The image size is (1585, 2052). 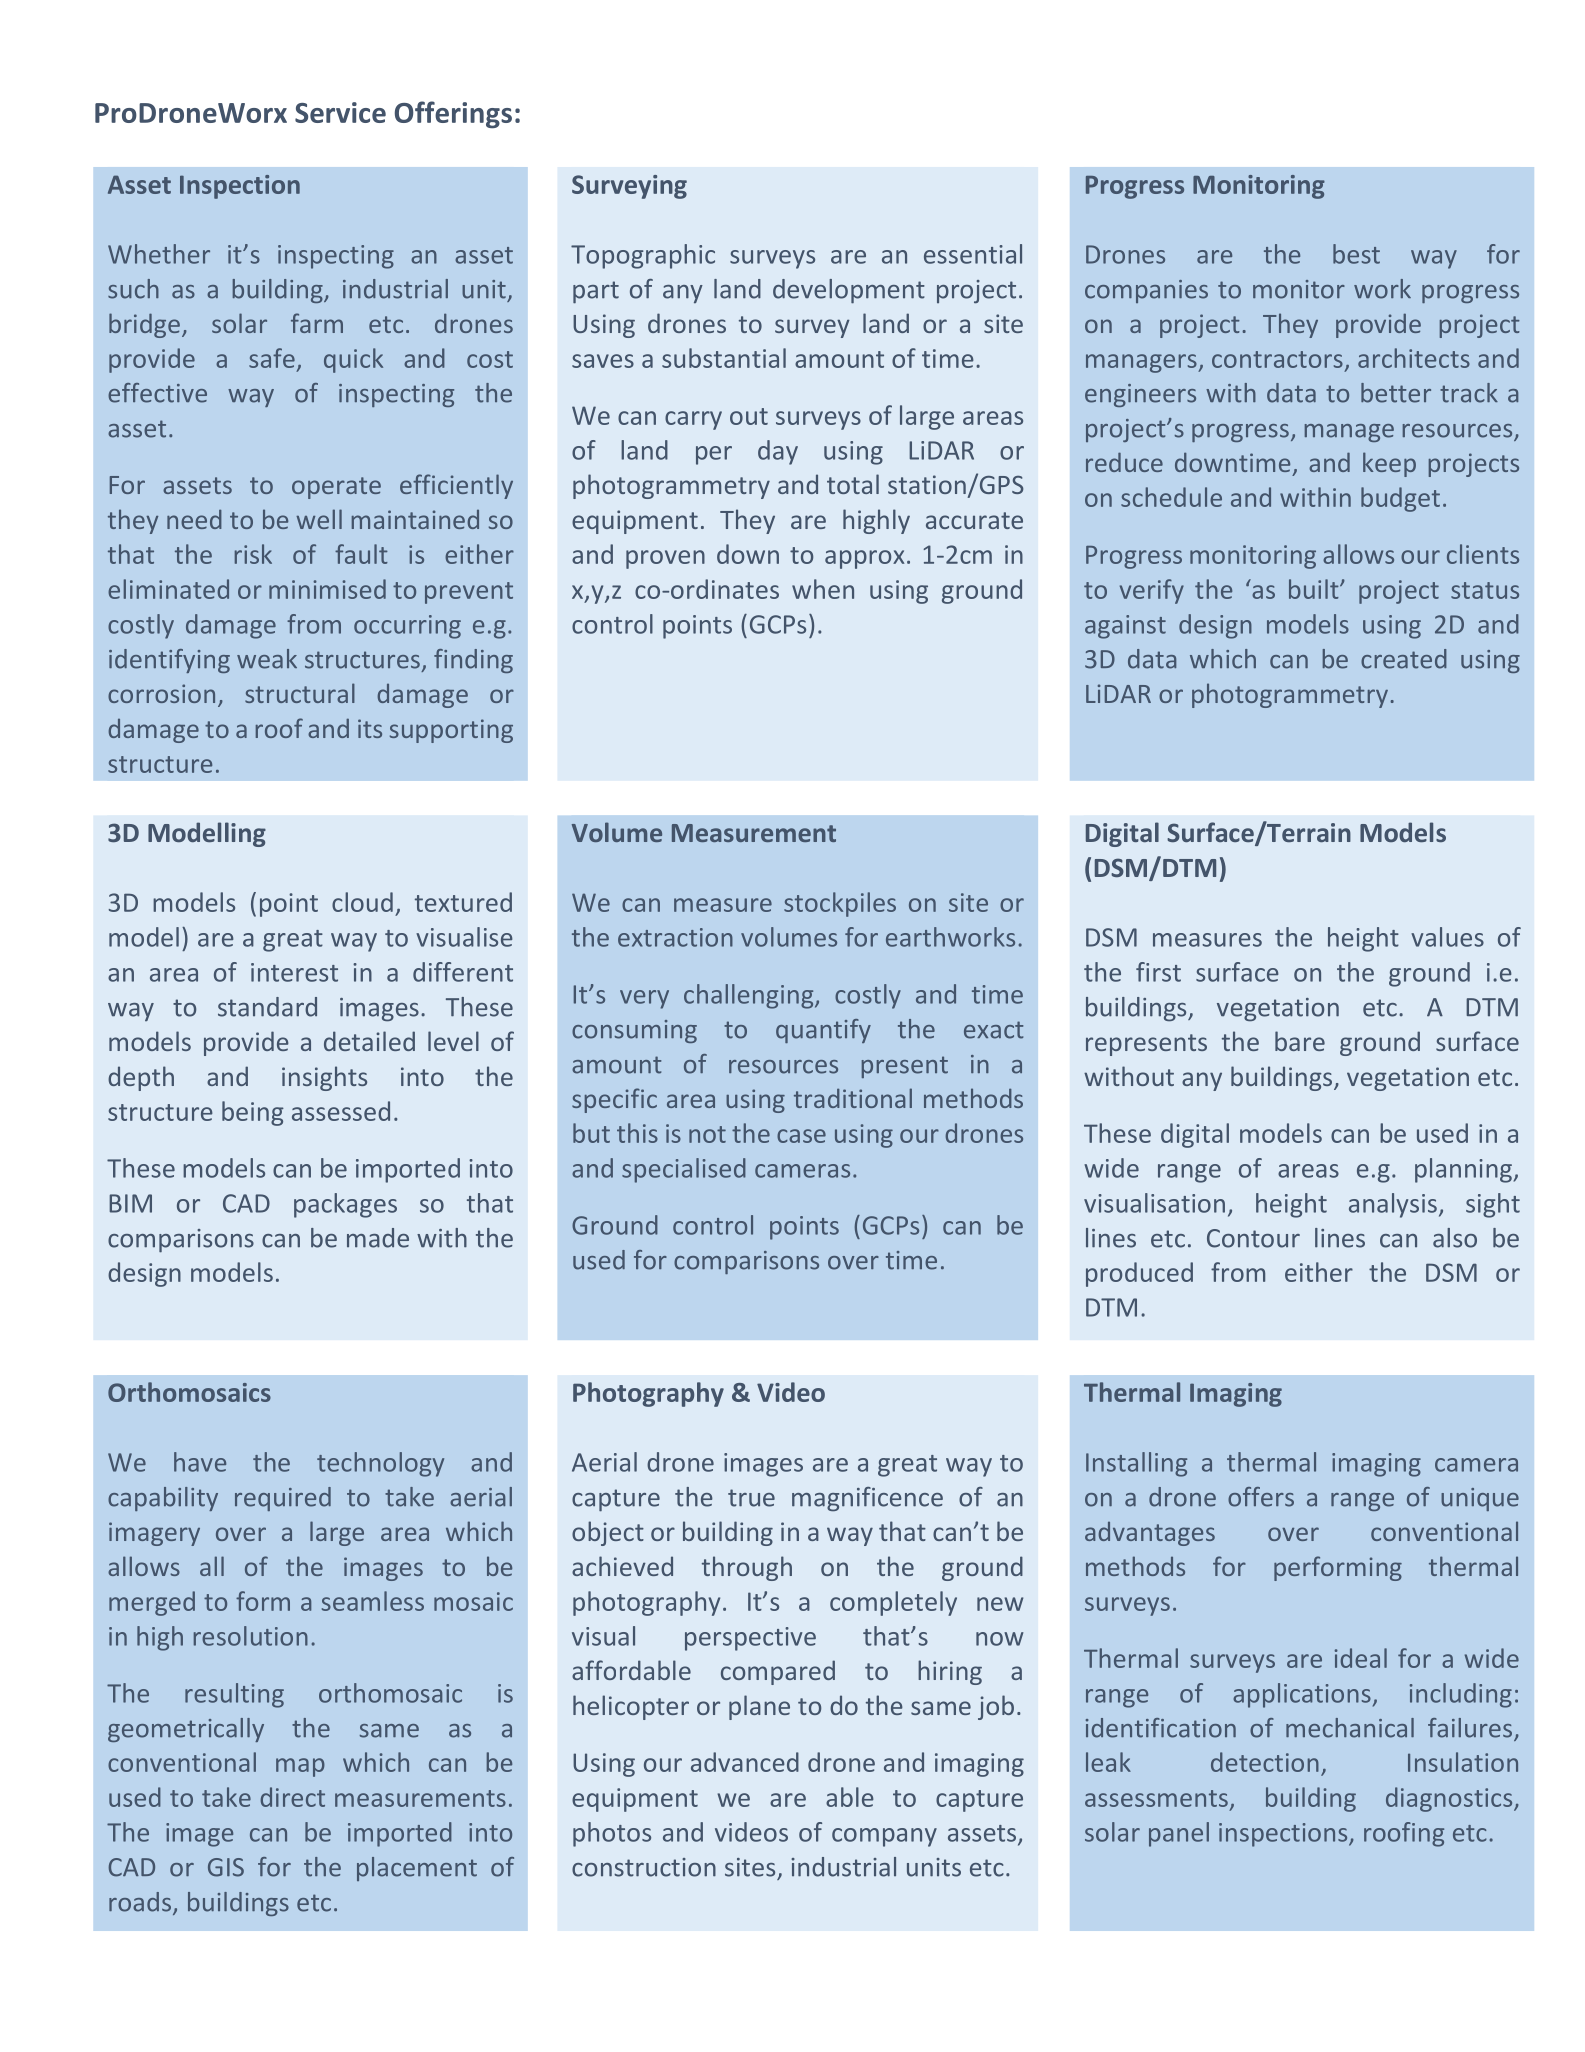 What do you see at coordinates (1356, 254) in the image?
I see `best` at bounding box center [1356, 254].
